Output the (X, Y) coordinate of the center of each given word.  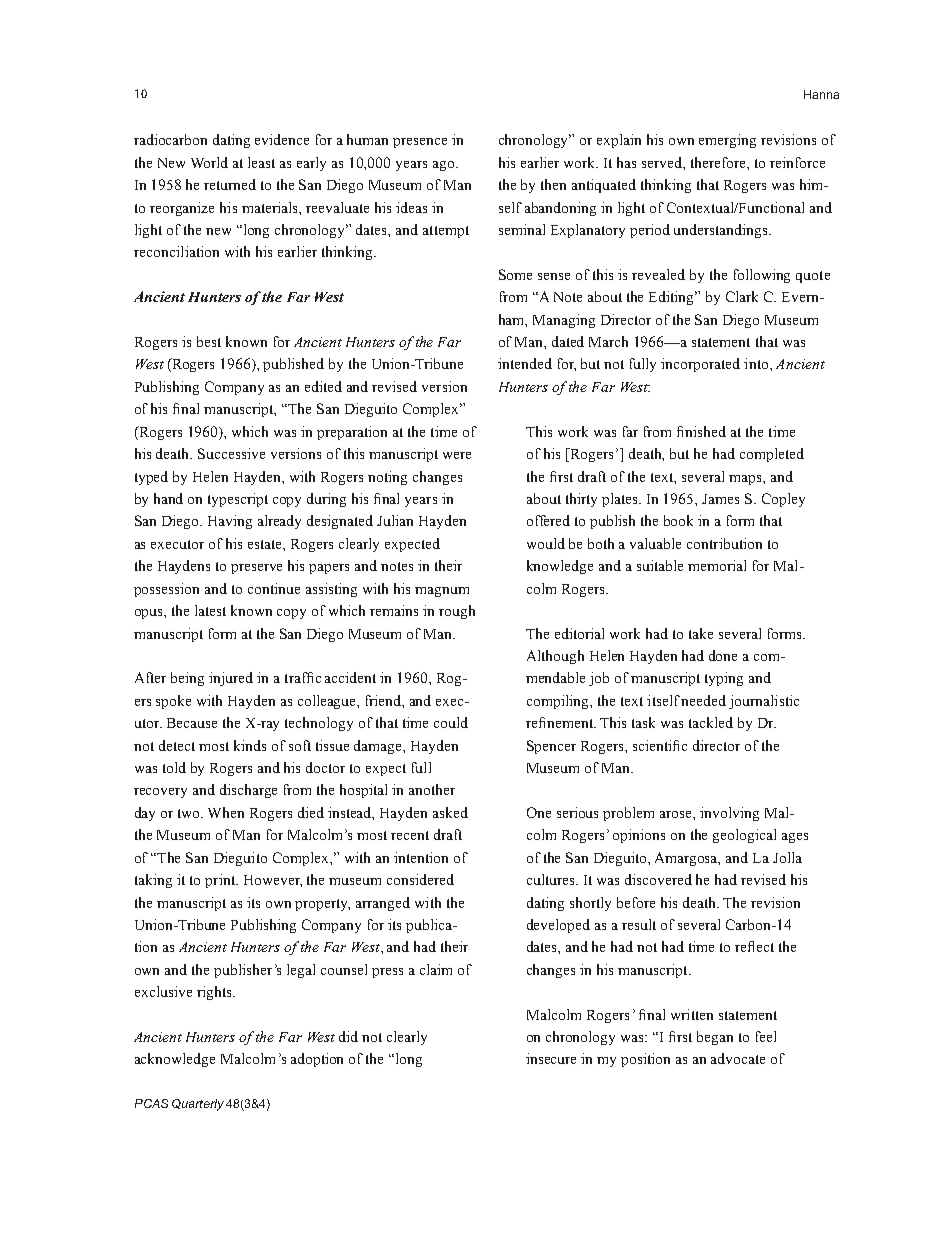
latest (210, 610)
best (209, 341)
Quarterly (198, 1105)
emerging (727, 141)
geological (744, 836)
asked (450, 812)
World (209, 162)
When (226, 812)
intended (525, 363)
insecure (551, 1058)
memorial (717, 565)
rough (457, 612)
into (757, 363)
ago (445, 166)
